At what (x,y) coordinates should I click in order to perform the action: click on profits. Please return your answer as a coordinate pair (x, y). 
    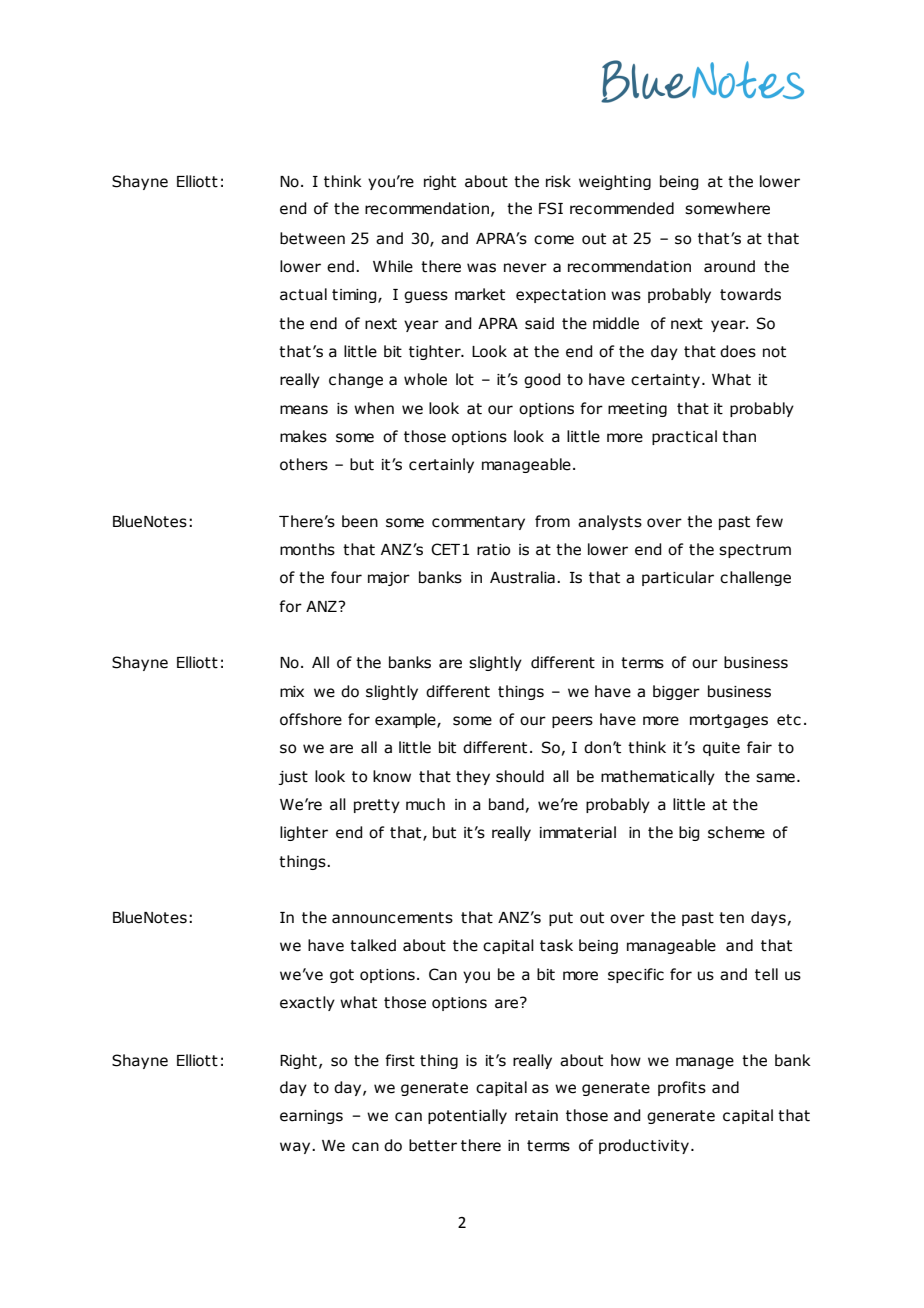
    Looking at the image, I should click on (682, 1088).
